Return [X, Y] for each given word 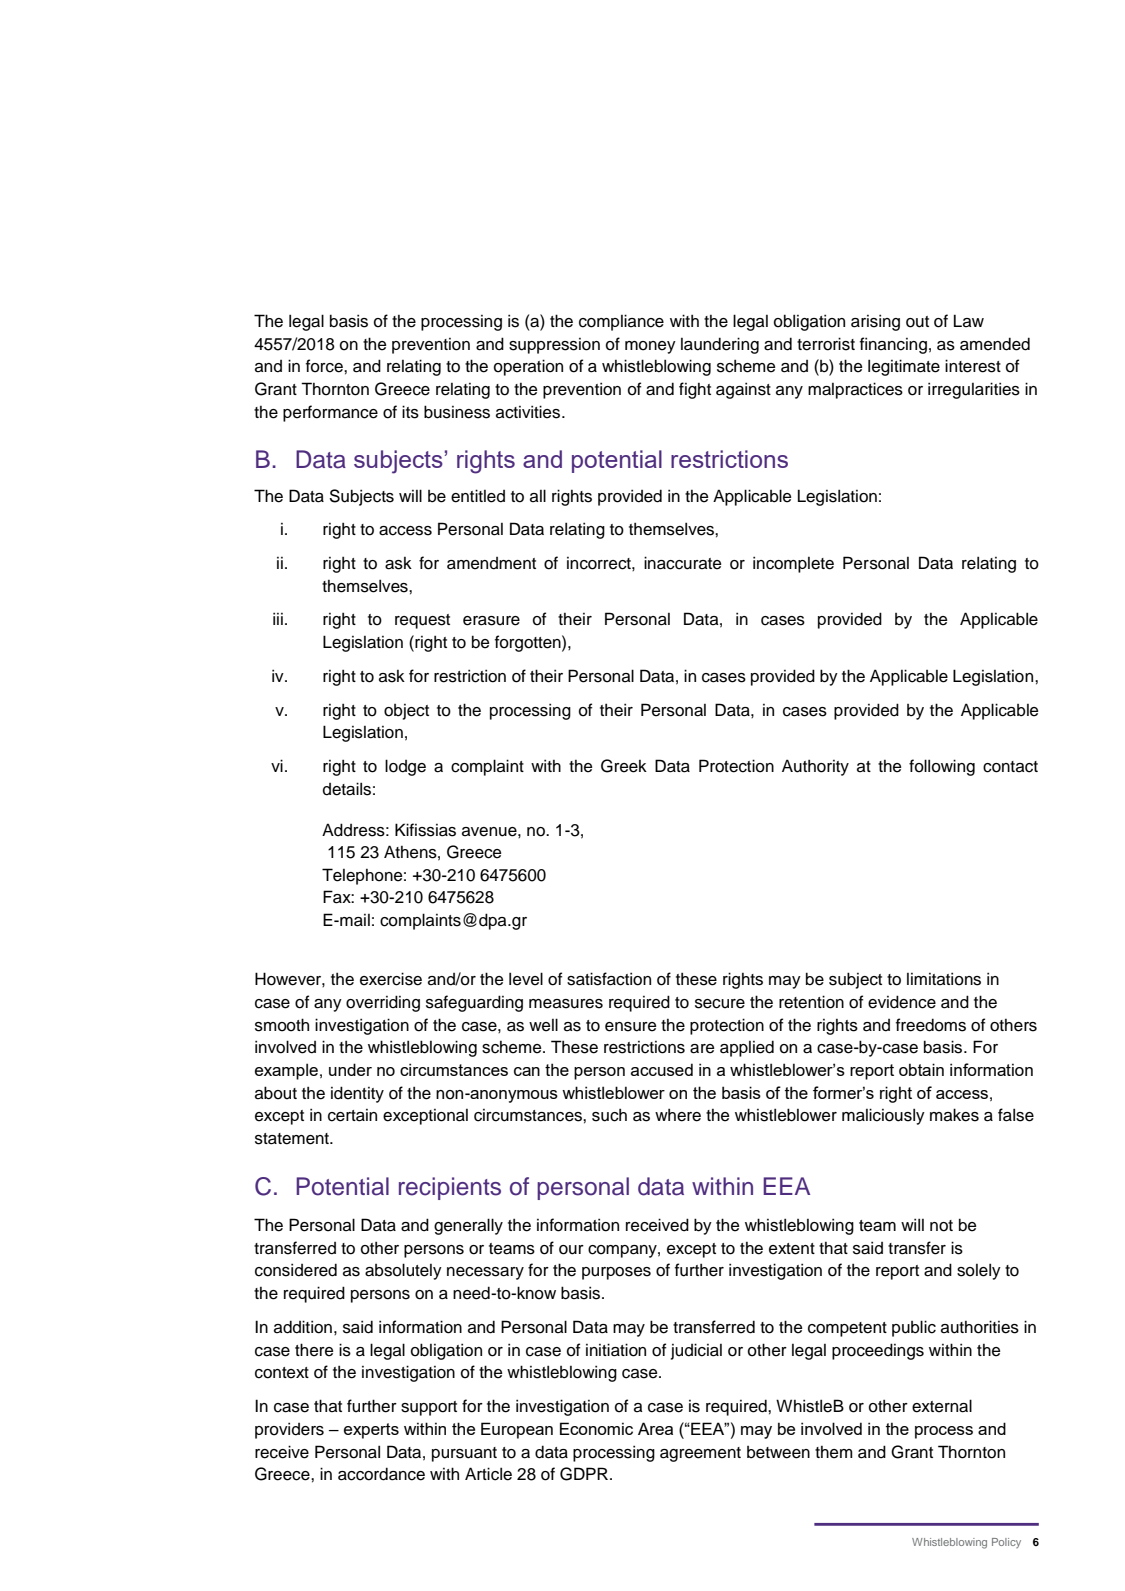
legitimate [904, 367]
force [325, 366]
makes [954, 1115]
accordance [381, 1474]
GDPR [585, 1474]
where [678, 1115]
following [942, 767]
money [650, 347]
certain [352, 1115]
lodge [405, 767]
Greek [624, 766]
